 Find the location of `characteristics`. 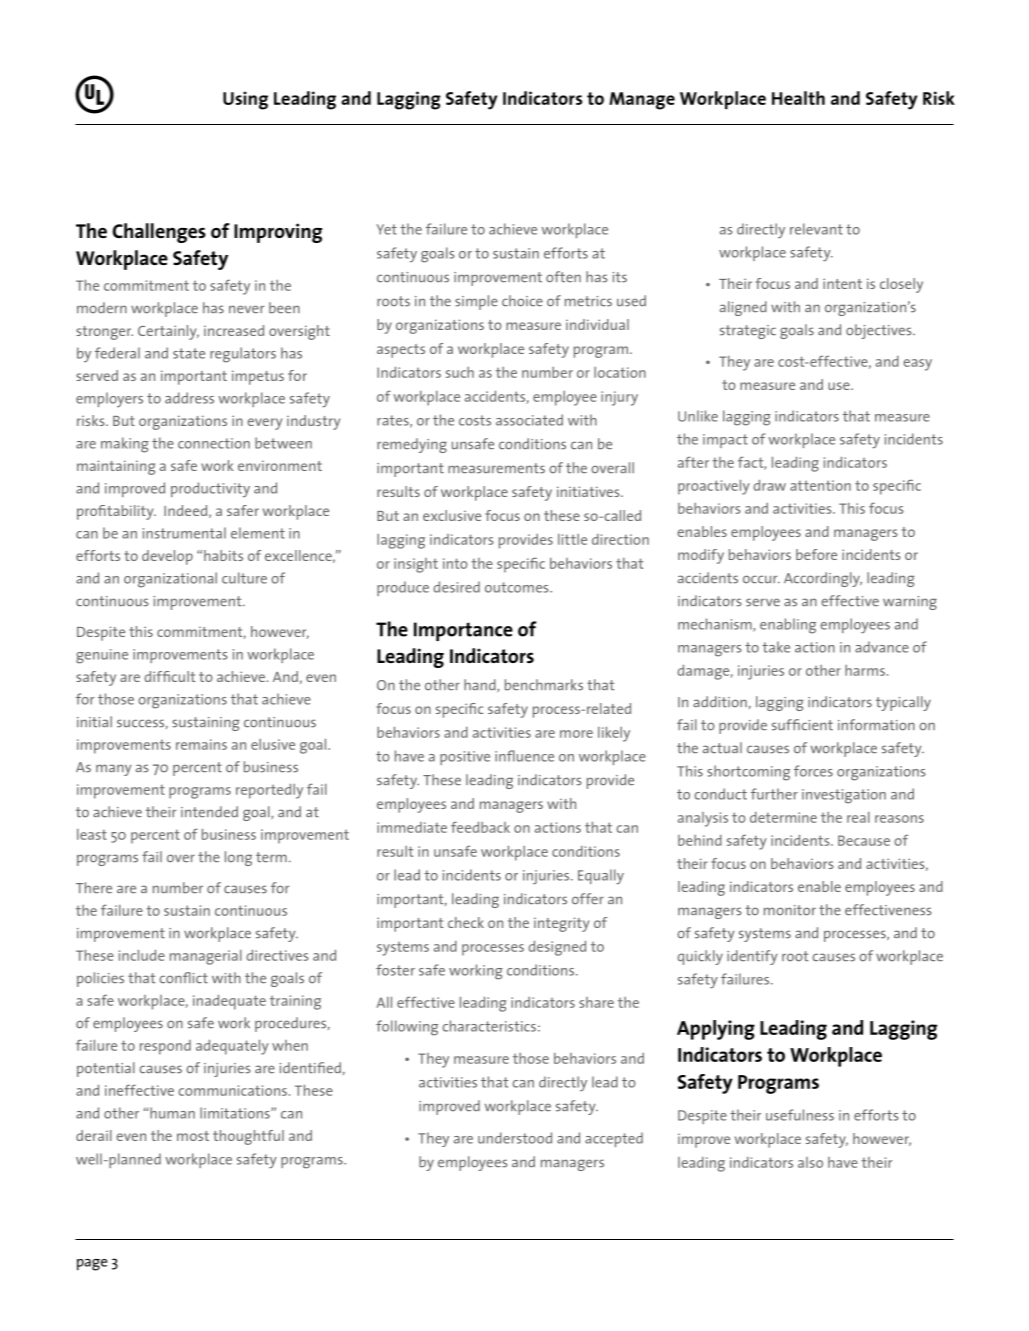

characteristics is located at coordinates (489, 1026).
